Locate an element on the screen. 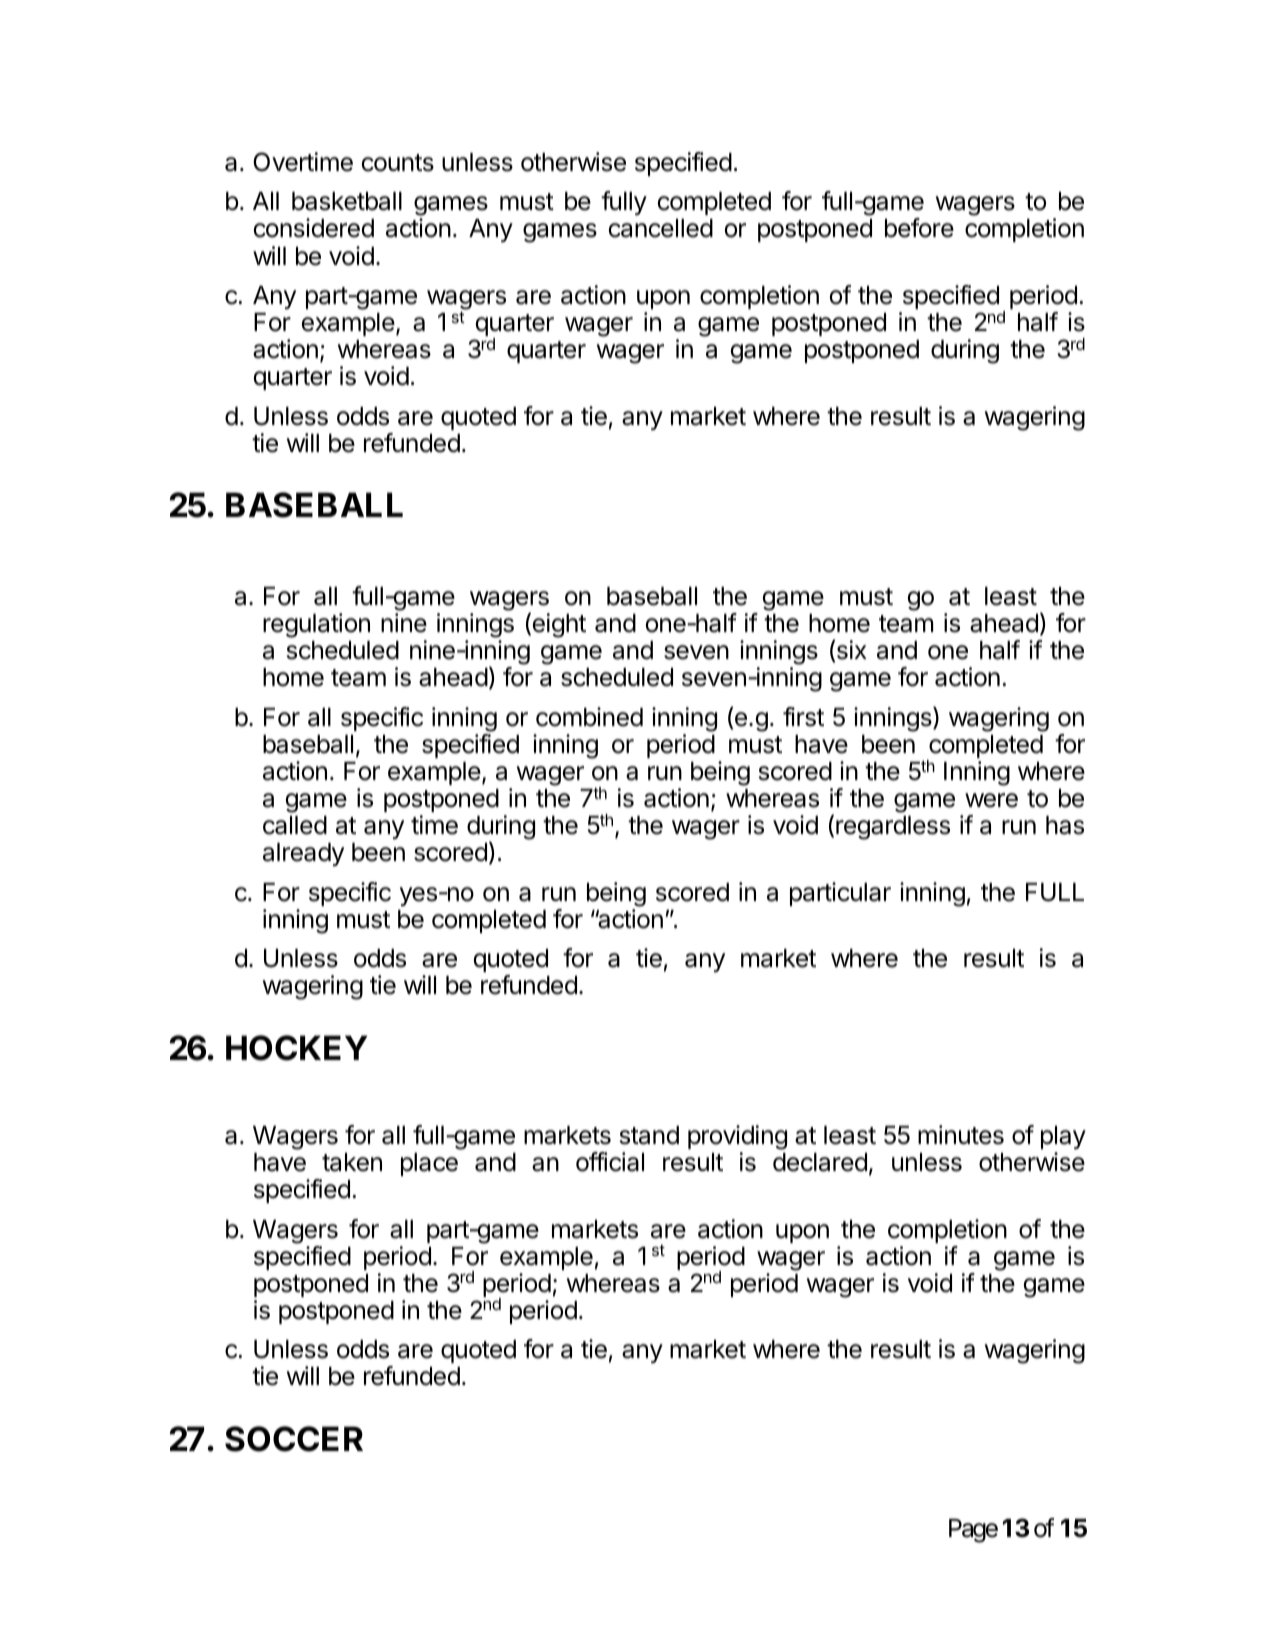 The width and height of the screenshot is (1272, 1647). basketball is located at coordinates (347, 201).
